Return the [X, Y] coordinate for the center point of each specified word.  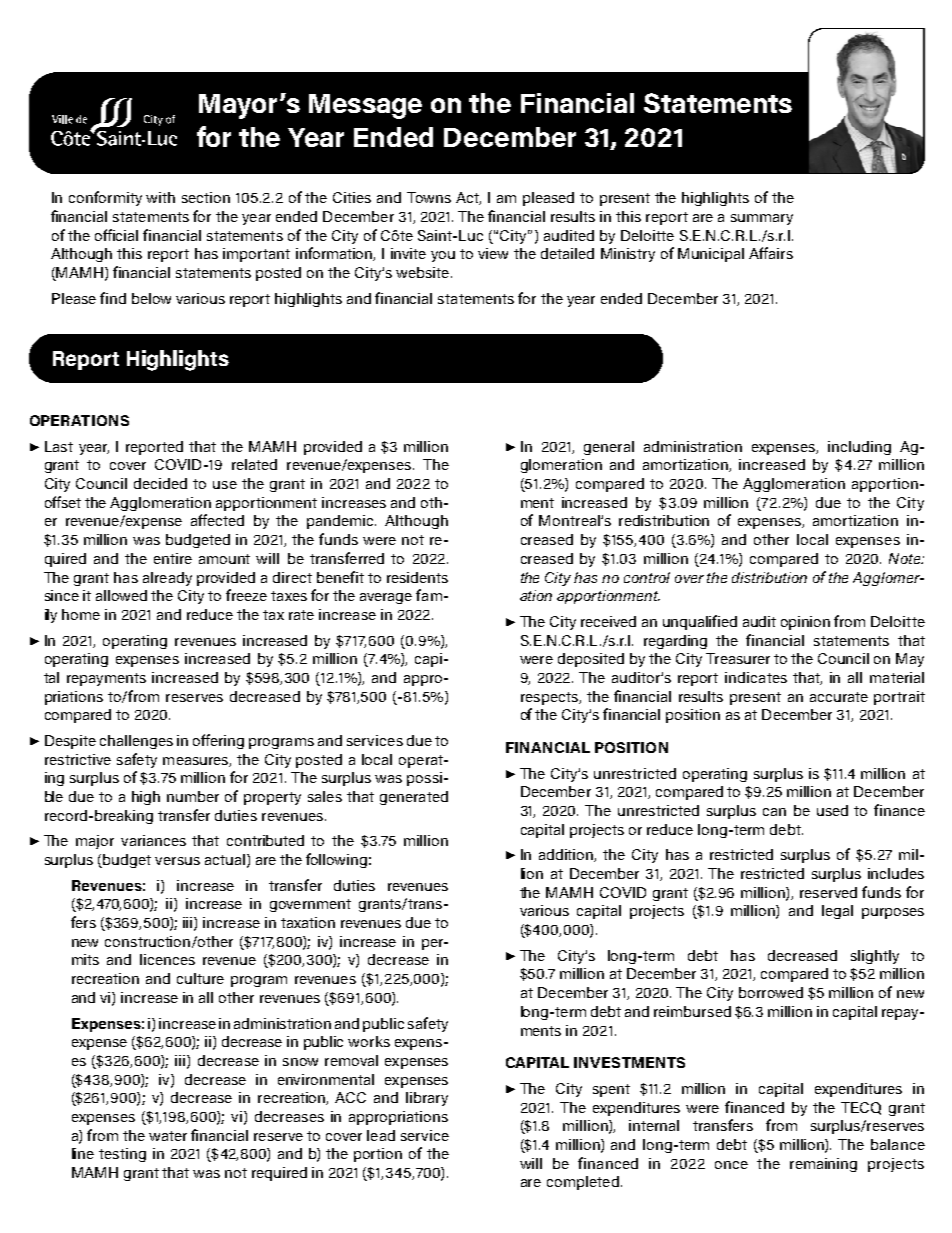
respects [550, 698]
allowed [121, 595]
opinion [805, 623]
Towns [429, 197]
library [427, 1099]
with [160, 197]
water [168, 1136]
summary [762, 219]
